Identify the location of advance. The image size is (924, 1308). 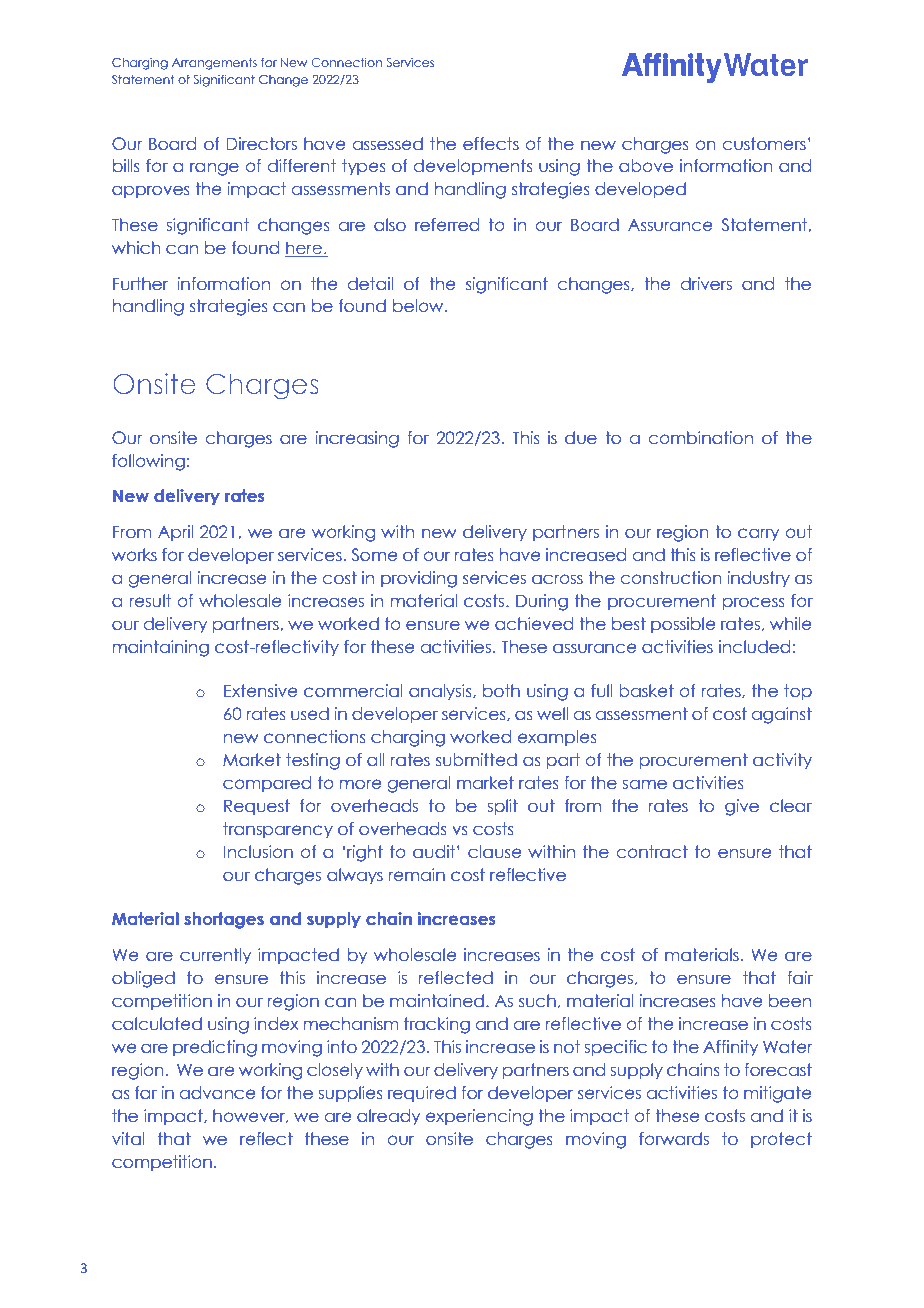
(217, 1092).
